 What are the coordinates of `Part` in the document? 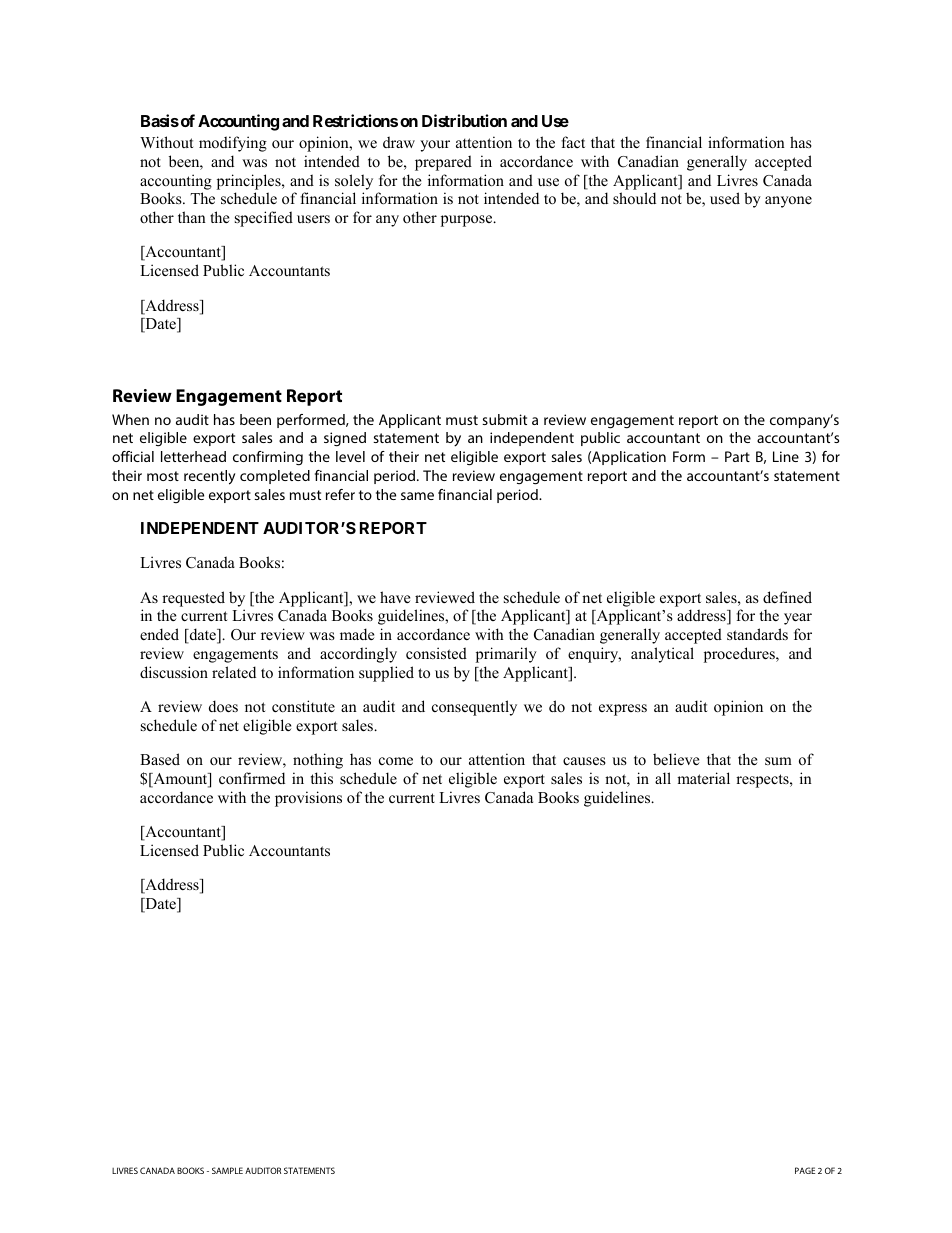 It's located at (737, 456).
